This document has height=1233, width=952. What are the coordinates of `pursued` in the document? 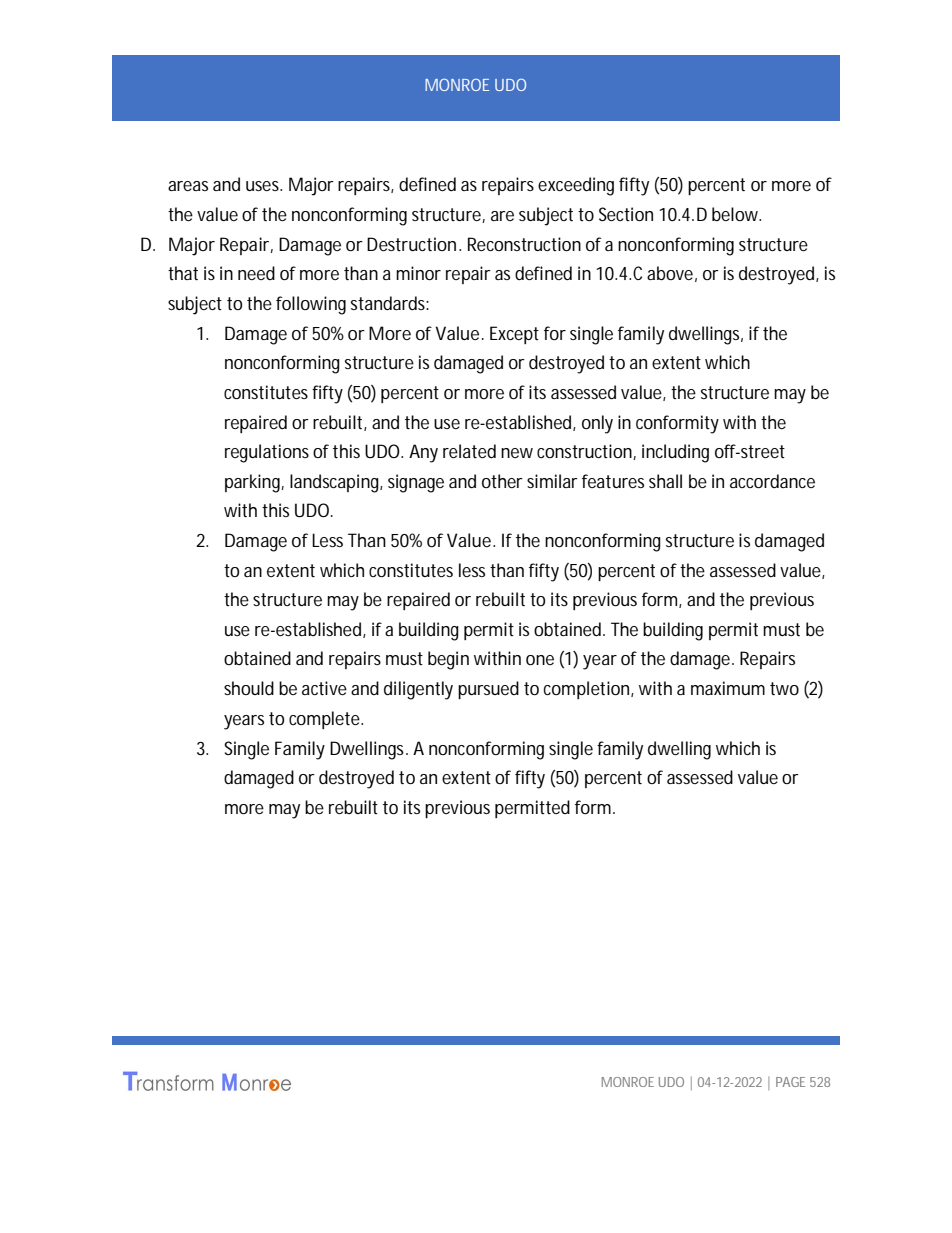 It's located at (488, 690).
